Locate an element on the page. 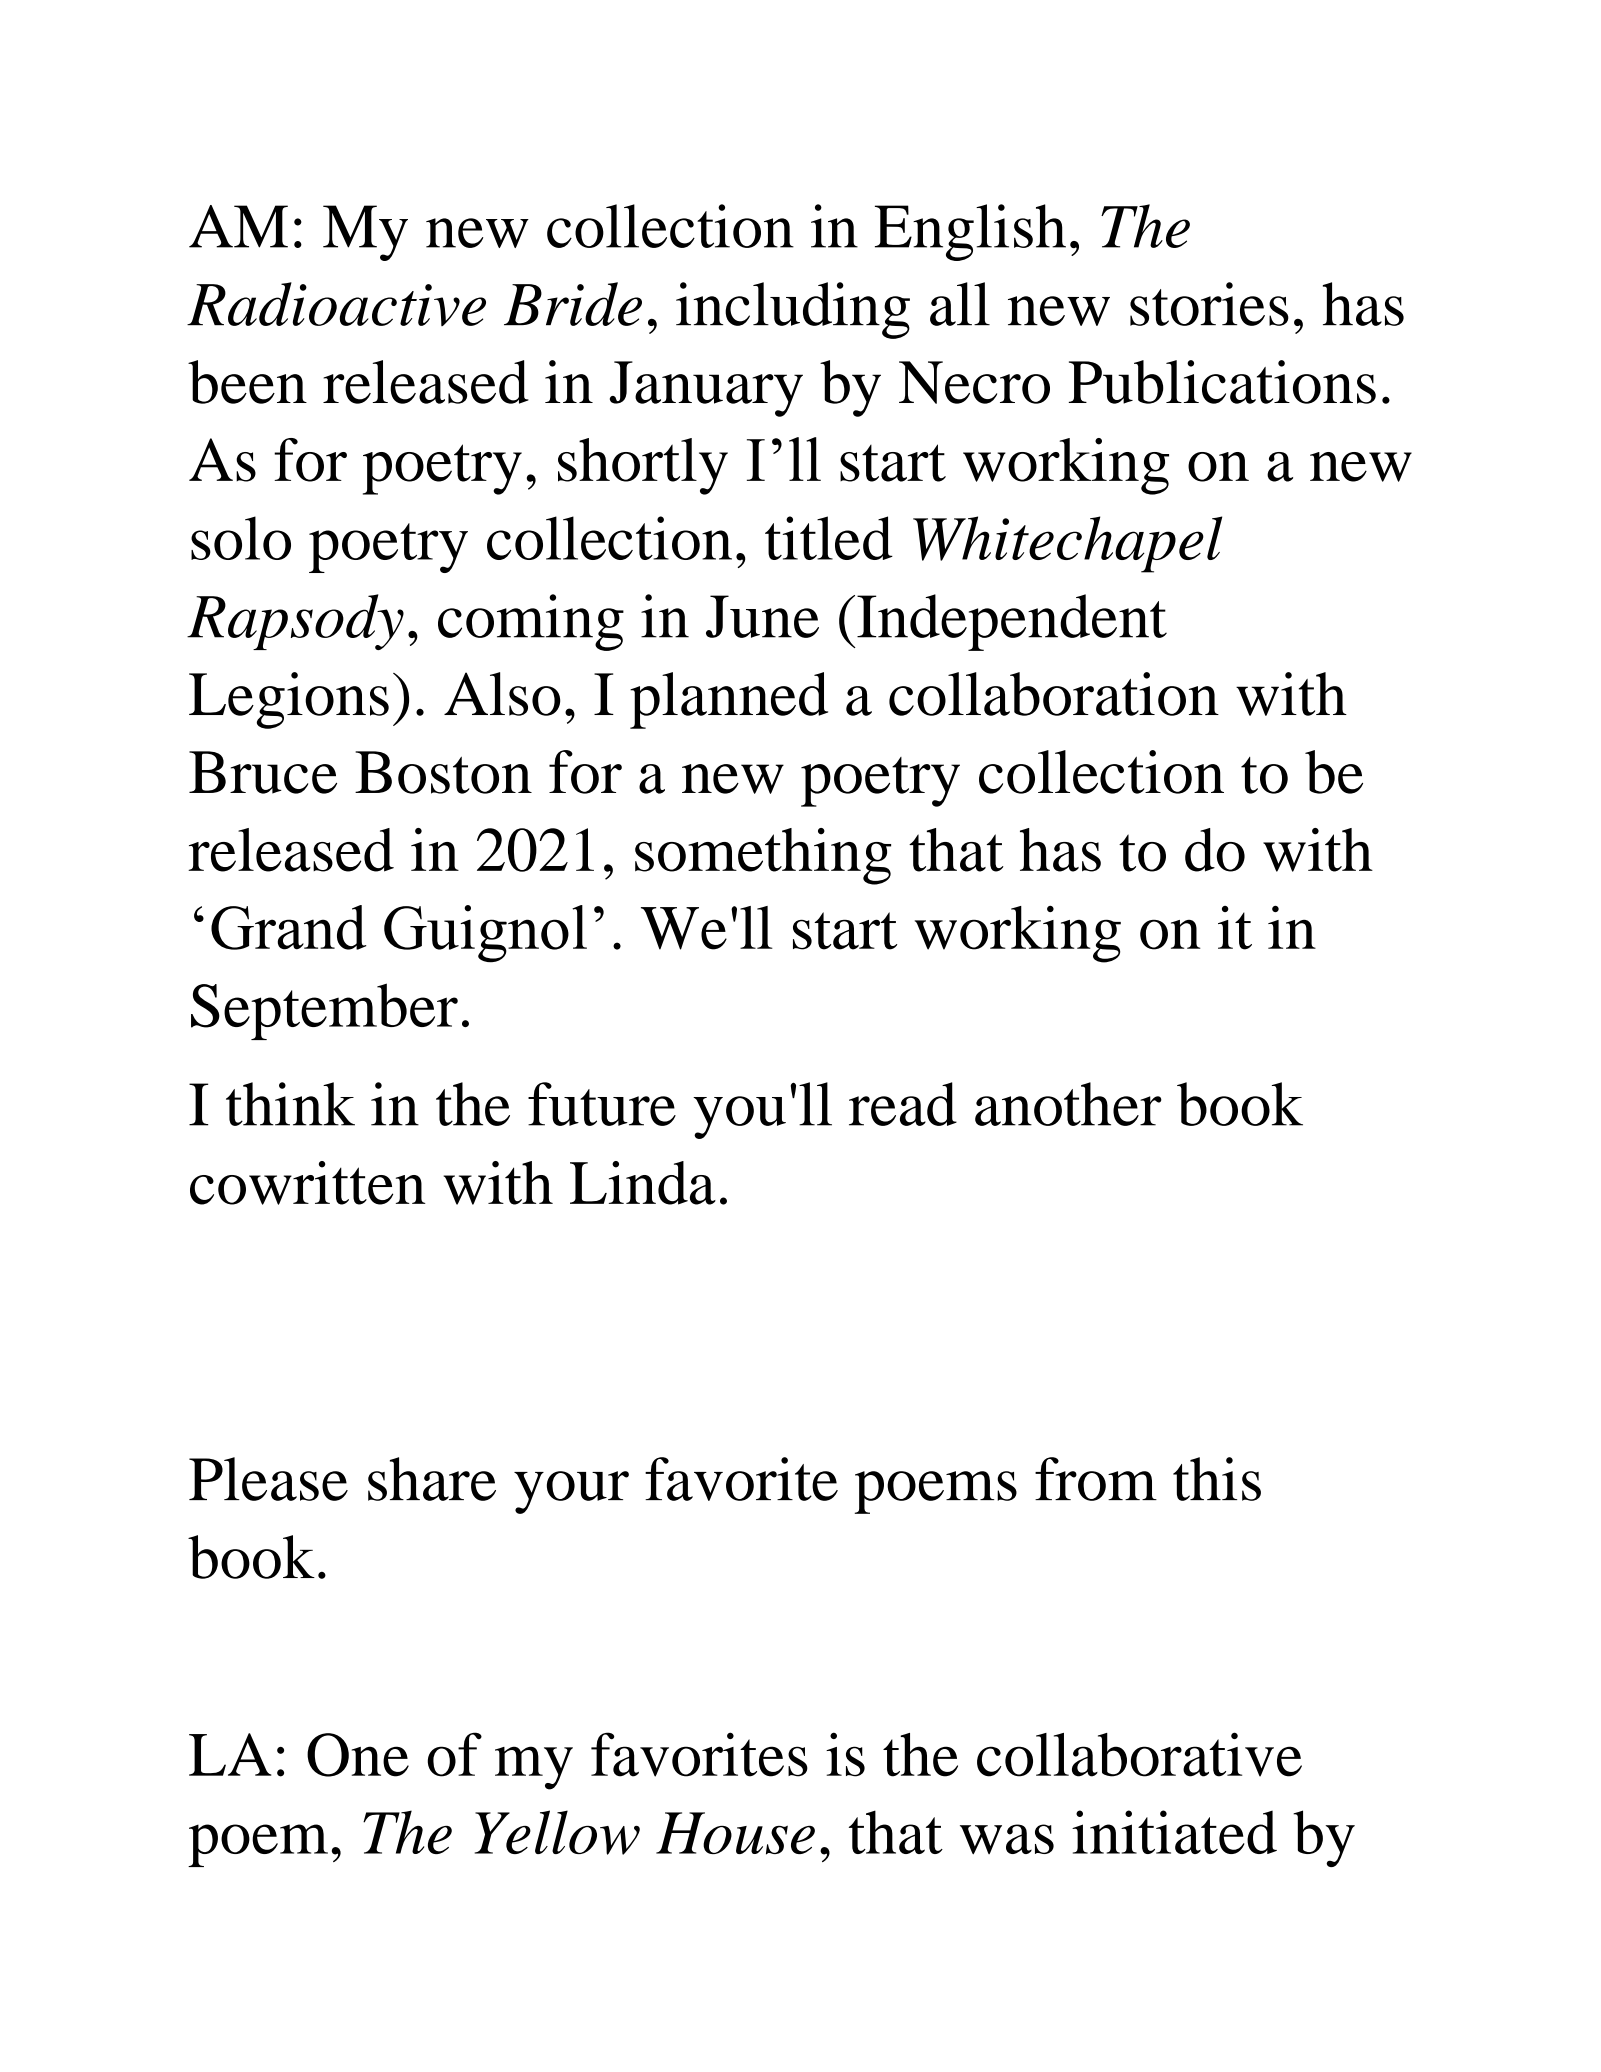  One is located at coordinates (358, 1755).
